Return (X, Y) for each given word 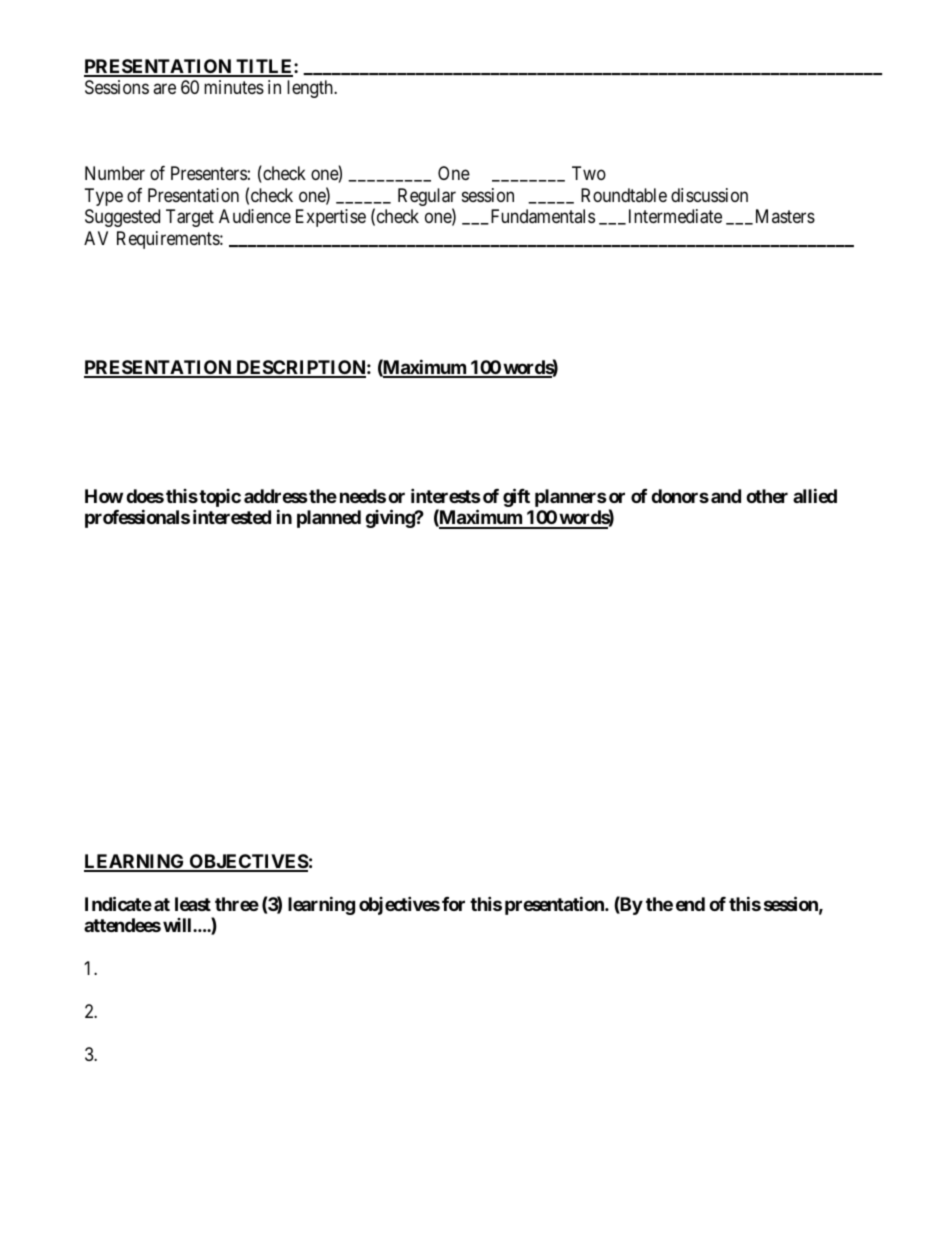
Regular (427, 198)
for (453, 904)
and (726, 496)
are (164, 89)
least (193, 904)
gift (516, 497)
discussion (709, 195)
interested (232, 516)
